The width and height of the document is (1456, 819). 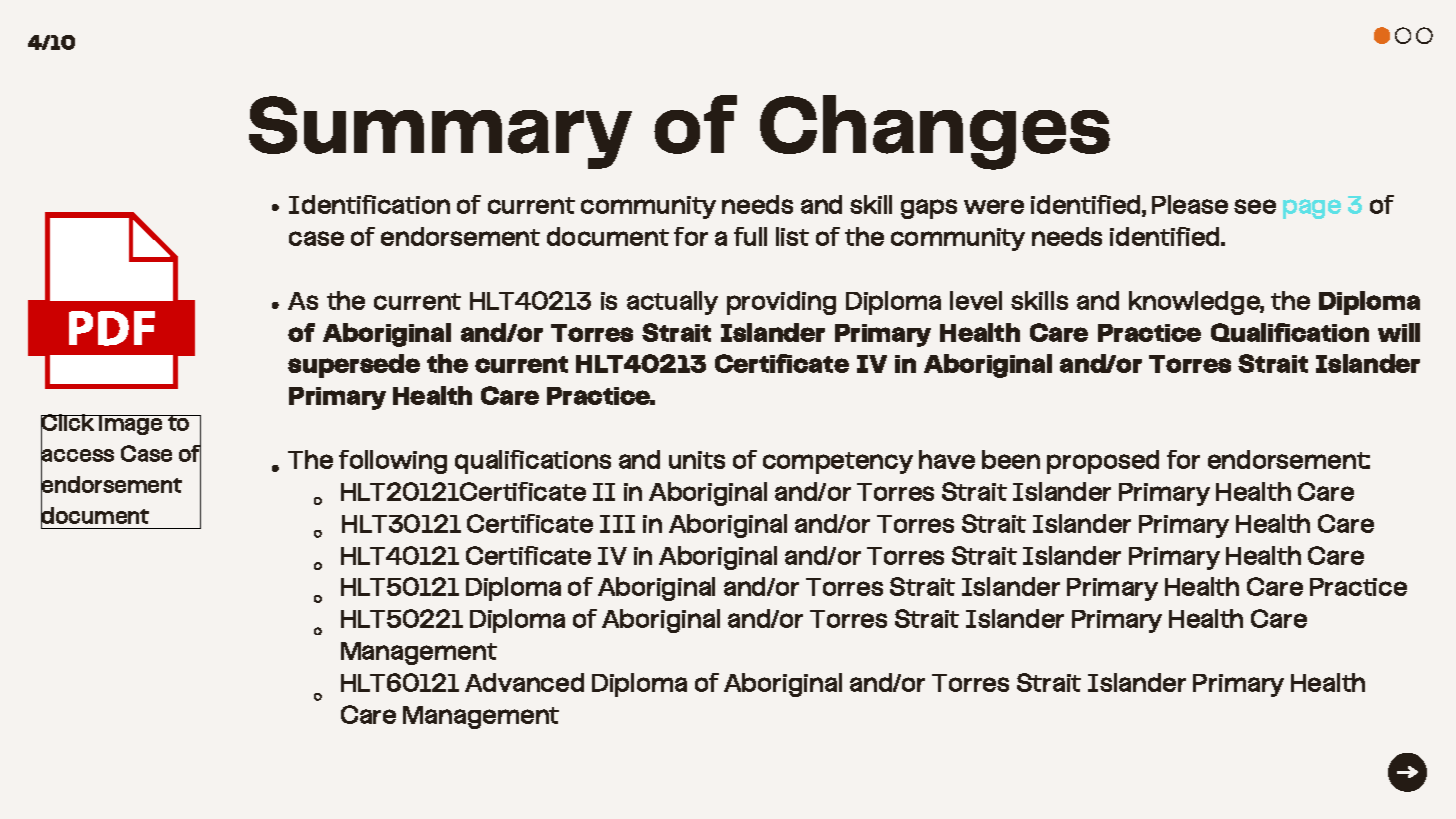 What do you see at coordinates (393, 462) in the document?
I see `following` at bounding box center [393, 462].
